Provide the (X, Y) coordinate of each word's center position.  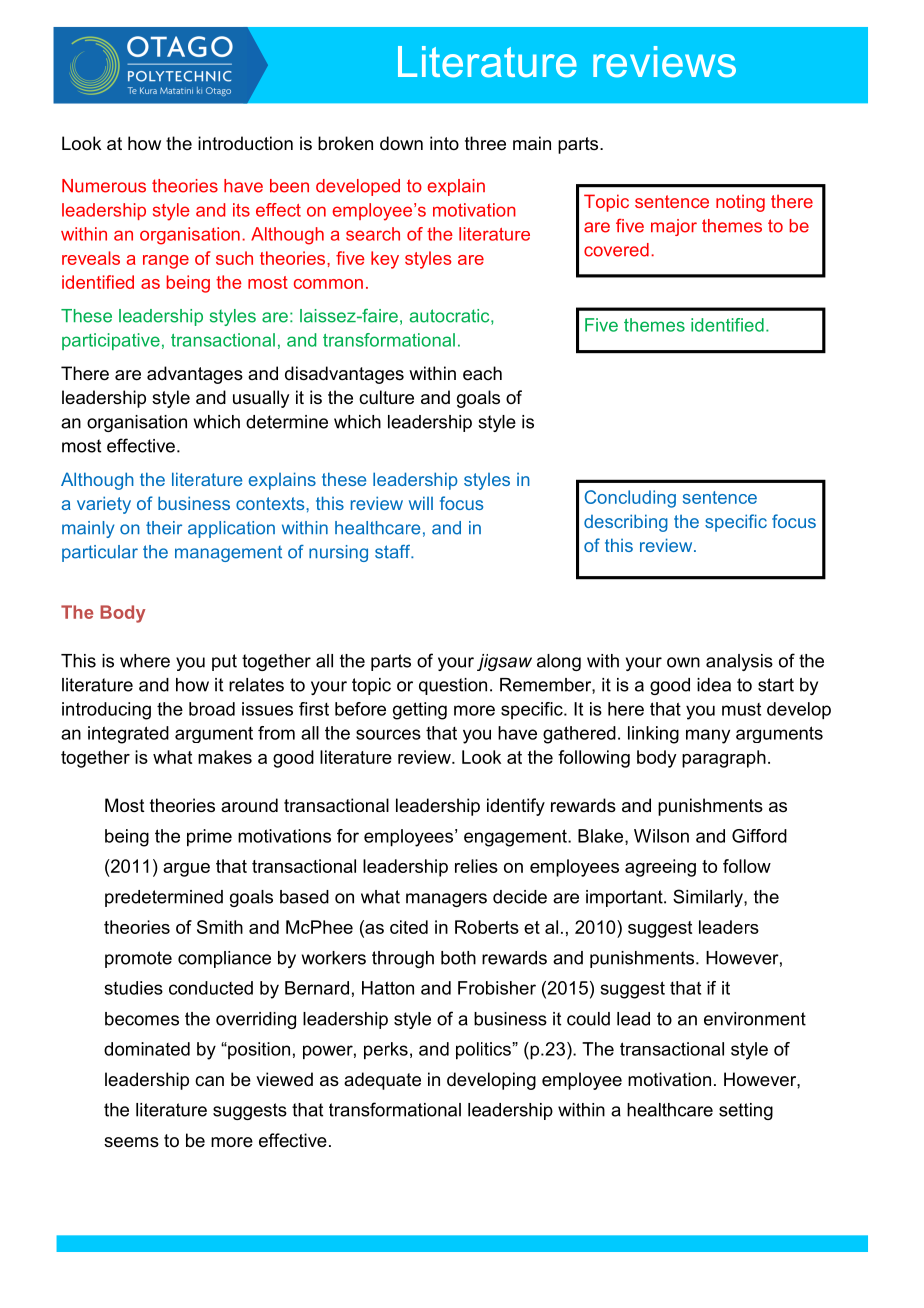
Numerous (104, 186)
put (224, 662)
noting (740, 203)
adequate (382, 1081)
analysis (739, 662)
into (444, 143)
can (209, 1081)
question (453, 686)
